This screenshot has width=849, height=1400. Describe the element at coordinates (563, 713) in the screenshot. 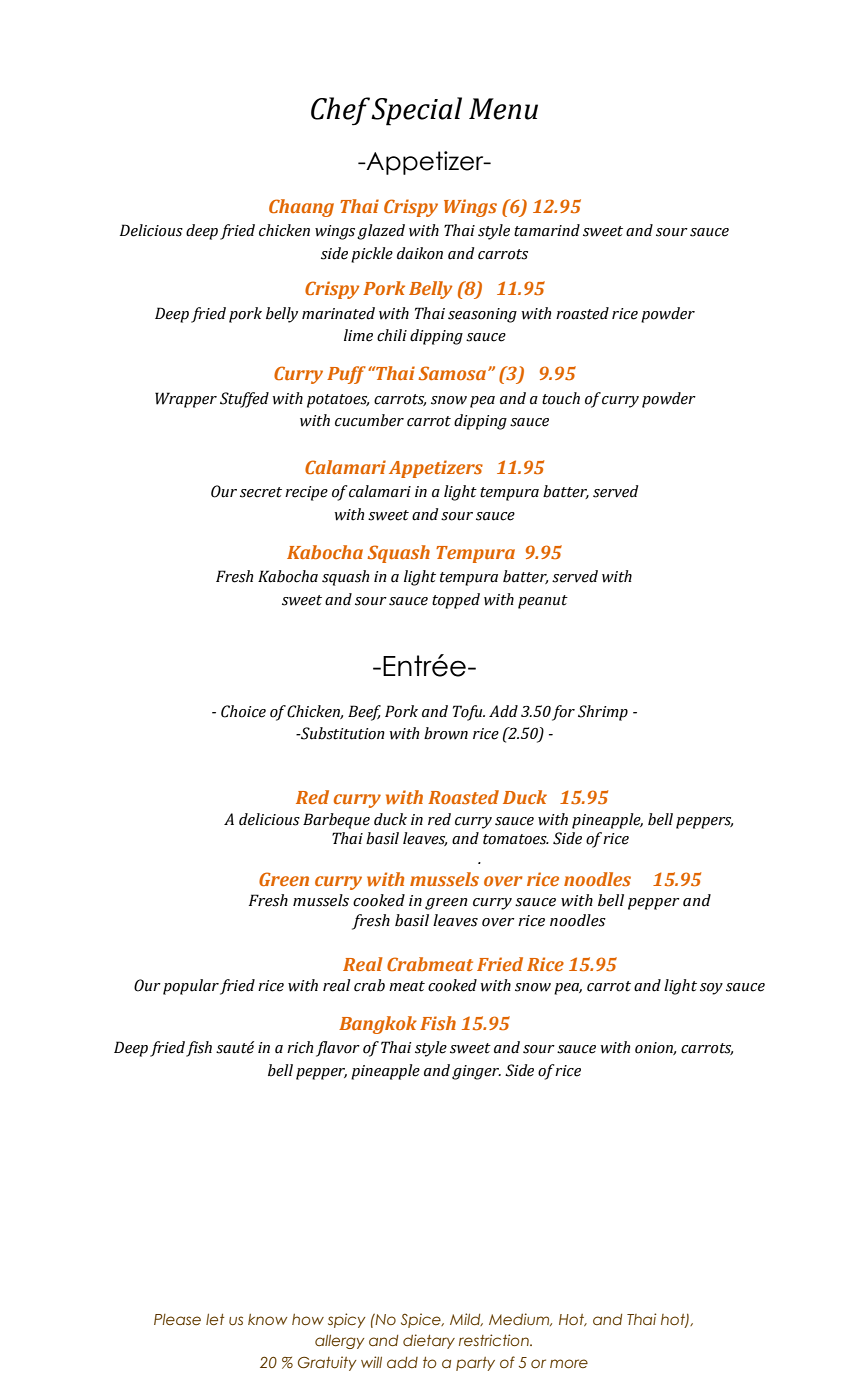

I see `for` at that location.
